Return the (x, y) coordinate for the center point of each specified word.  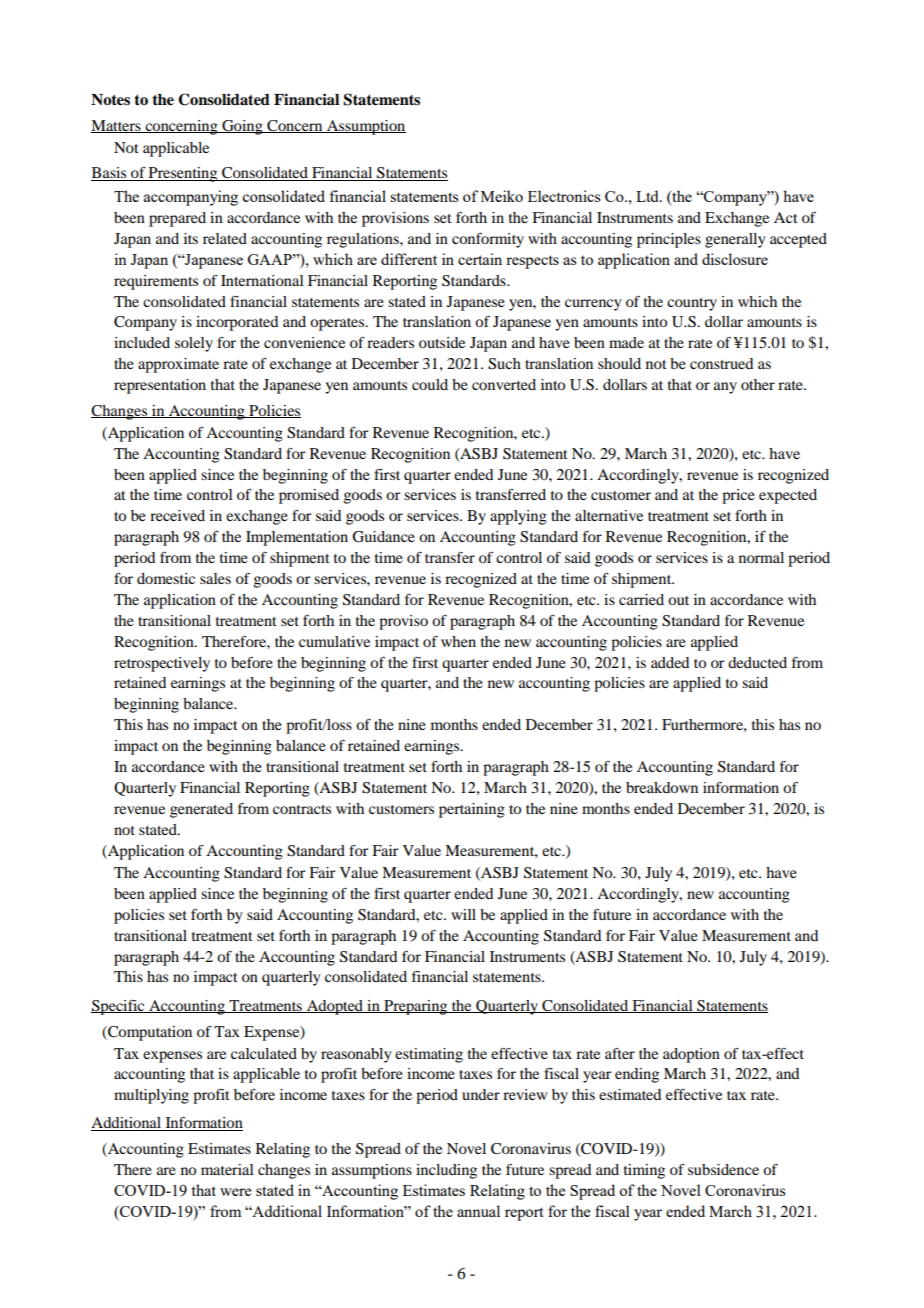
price (738, 496)
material (227, 1169)
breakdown (662, 787)
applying (518, 517)
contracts (302, 809)
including (446, 1171)
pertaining (472, 810)
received (177, 515)
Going (242, 127)
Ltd (648, 196)
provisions (395, 219)
